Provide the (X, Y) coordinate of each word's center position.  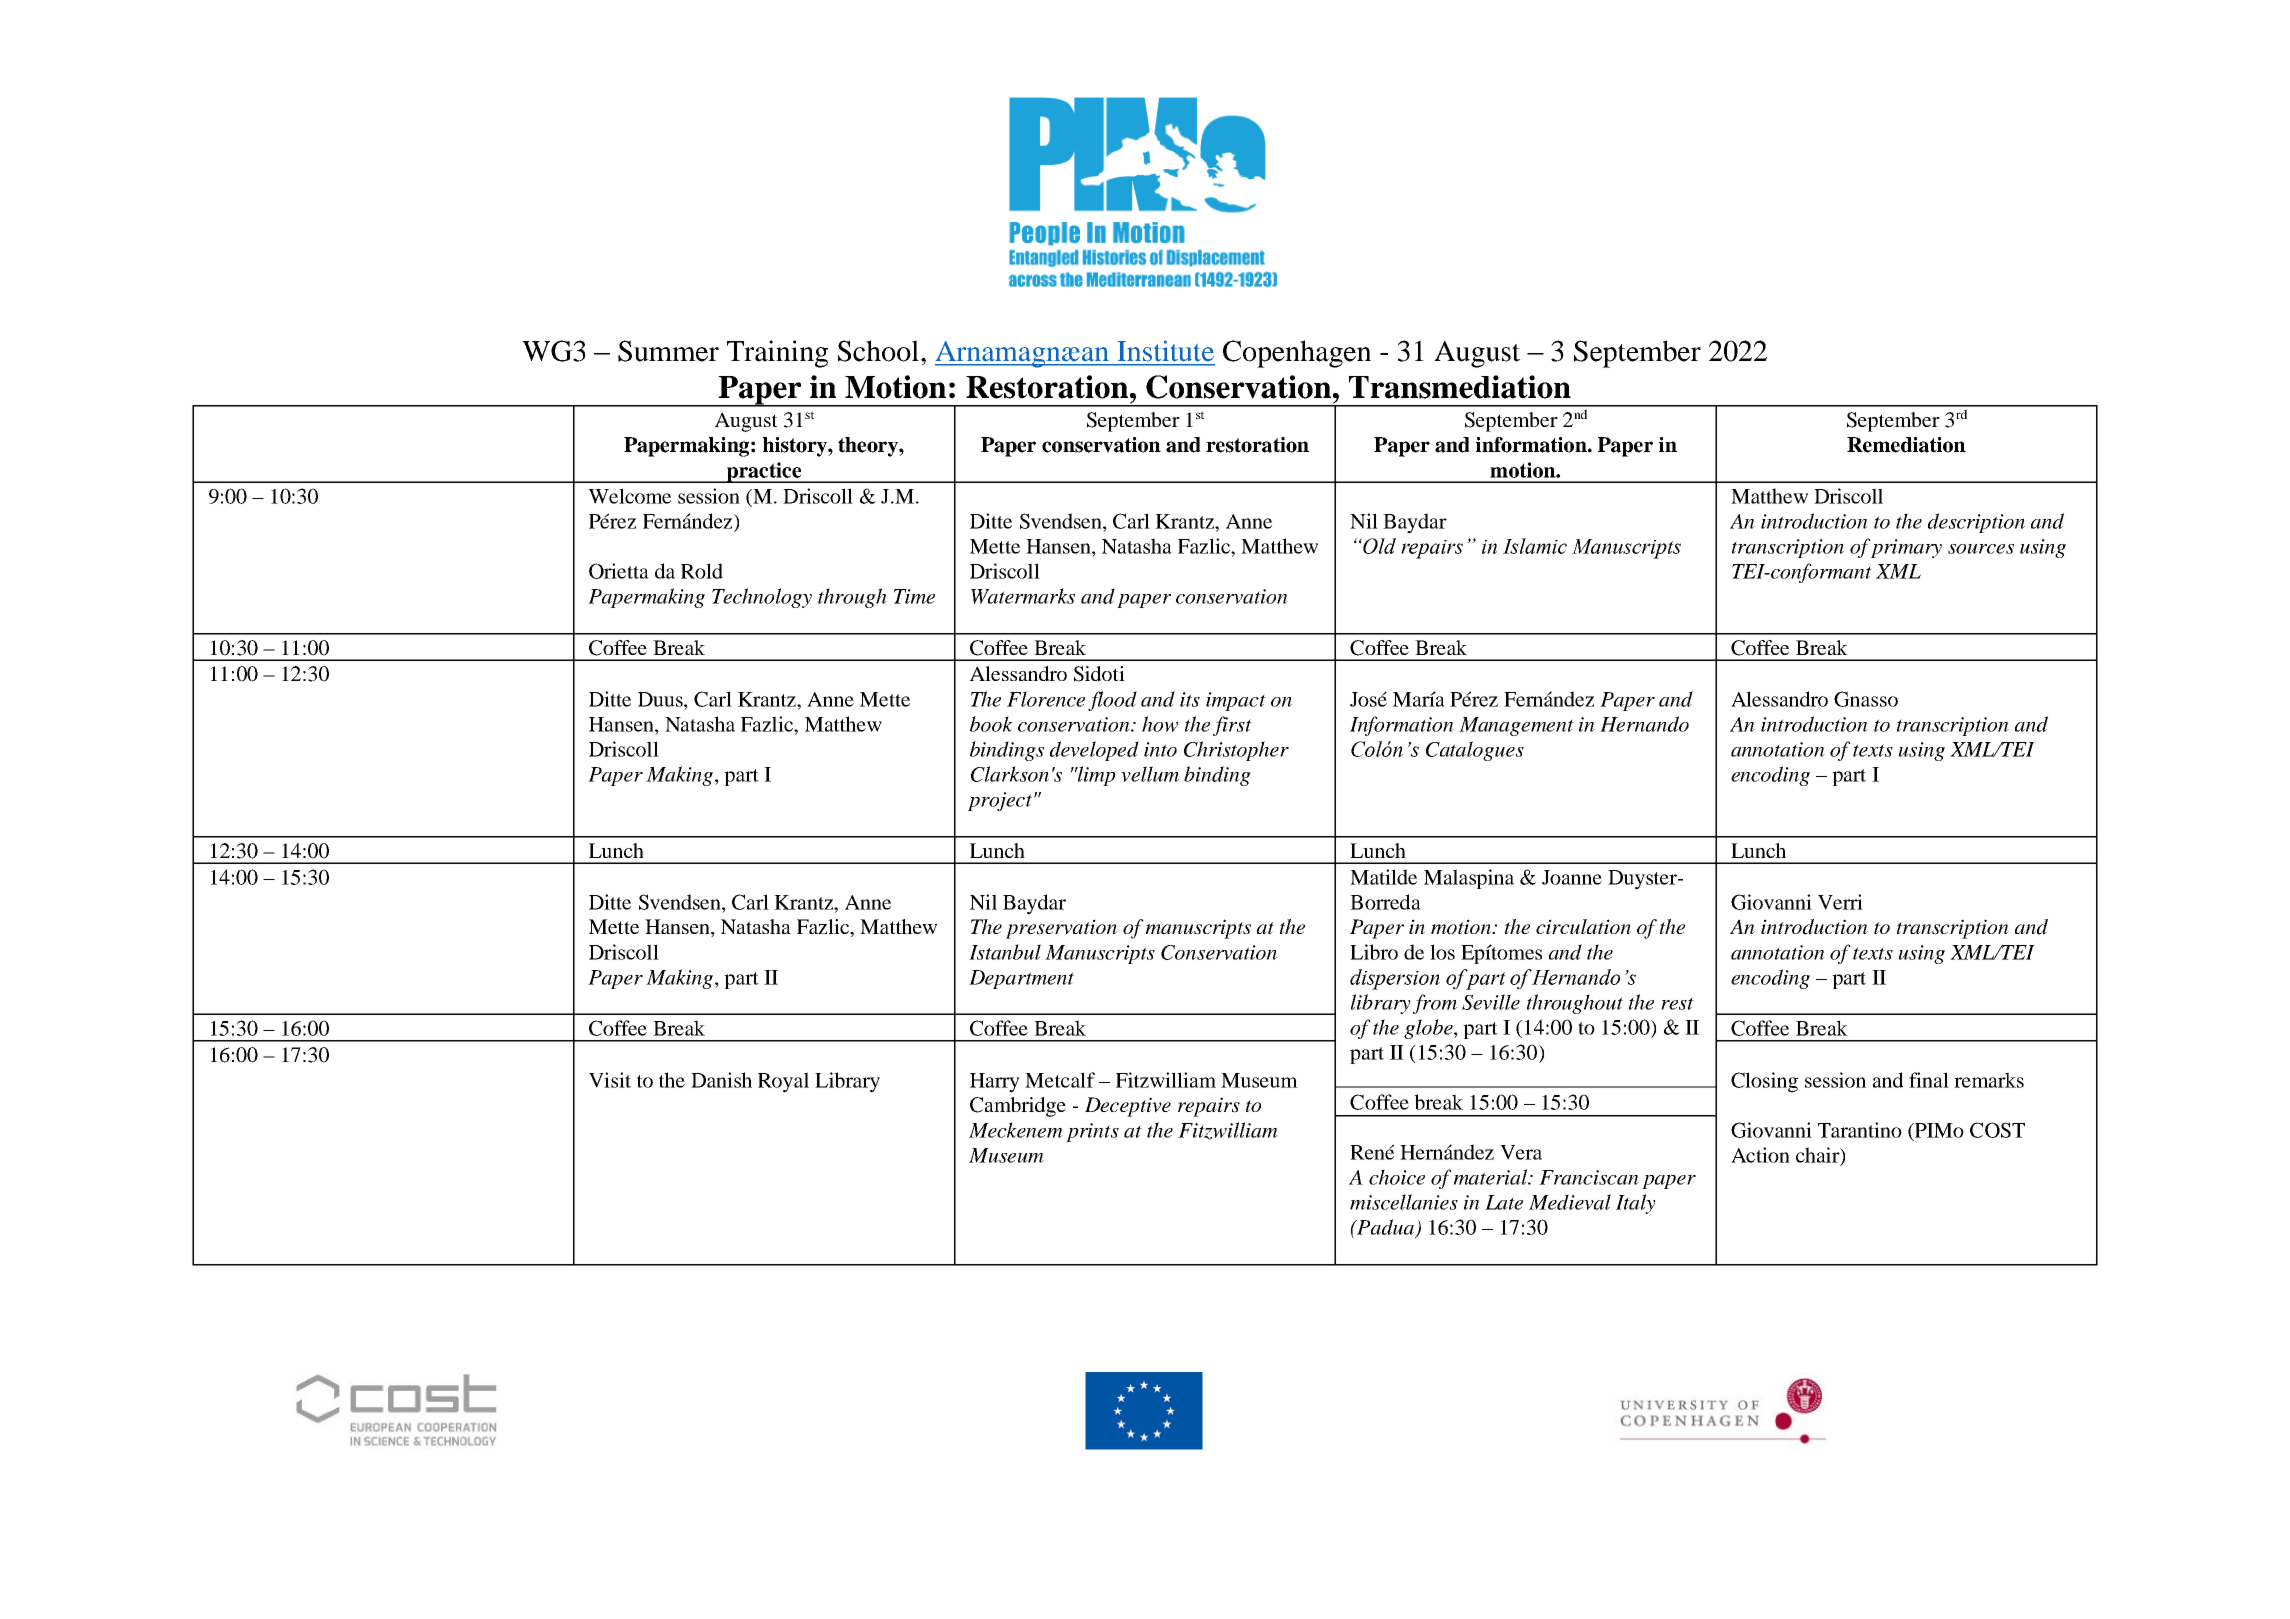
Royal (783, 1082)
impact (1236, 701)
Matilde (1383, 877)
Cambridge (1018, 1107)
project (1000, 801)
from (1435, 1004)
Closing (1764, 1082)
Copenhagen (1297, 354)
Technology (762, 598)
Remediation (1906, 445)
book (991, 724)
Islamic (1535, 546)
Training (777, 354)
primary (1906, 548)
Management (1516, 726)
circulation (1583, 926)
